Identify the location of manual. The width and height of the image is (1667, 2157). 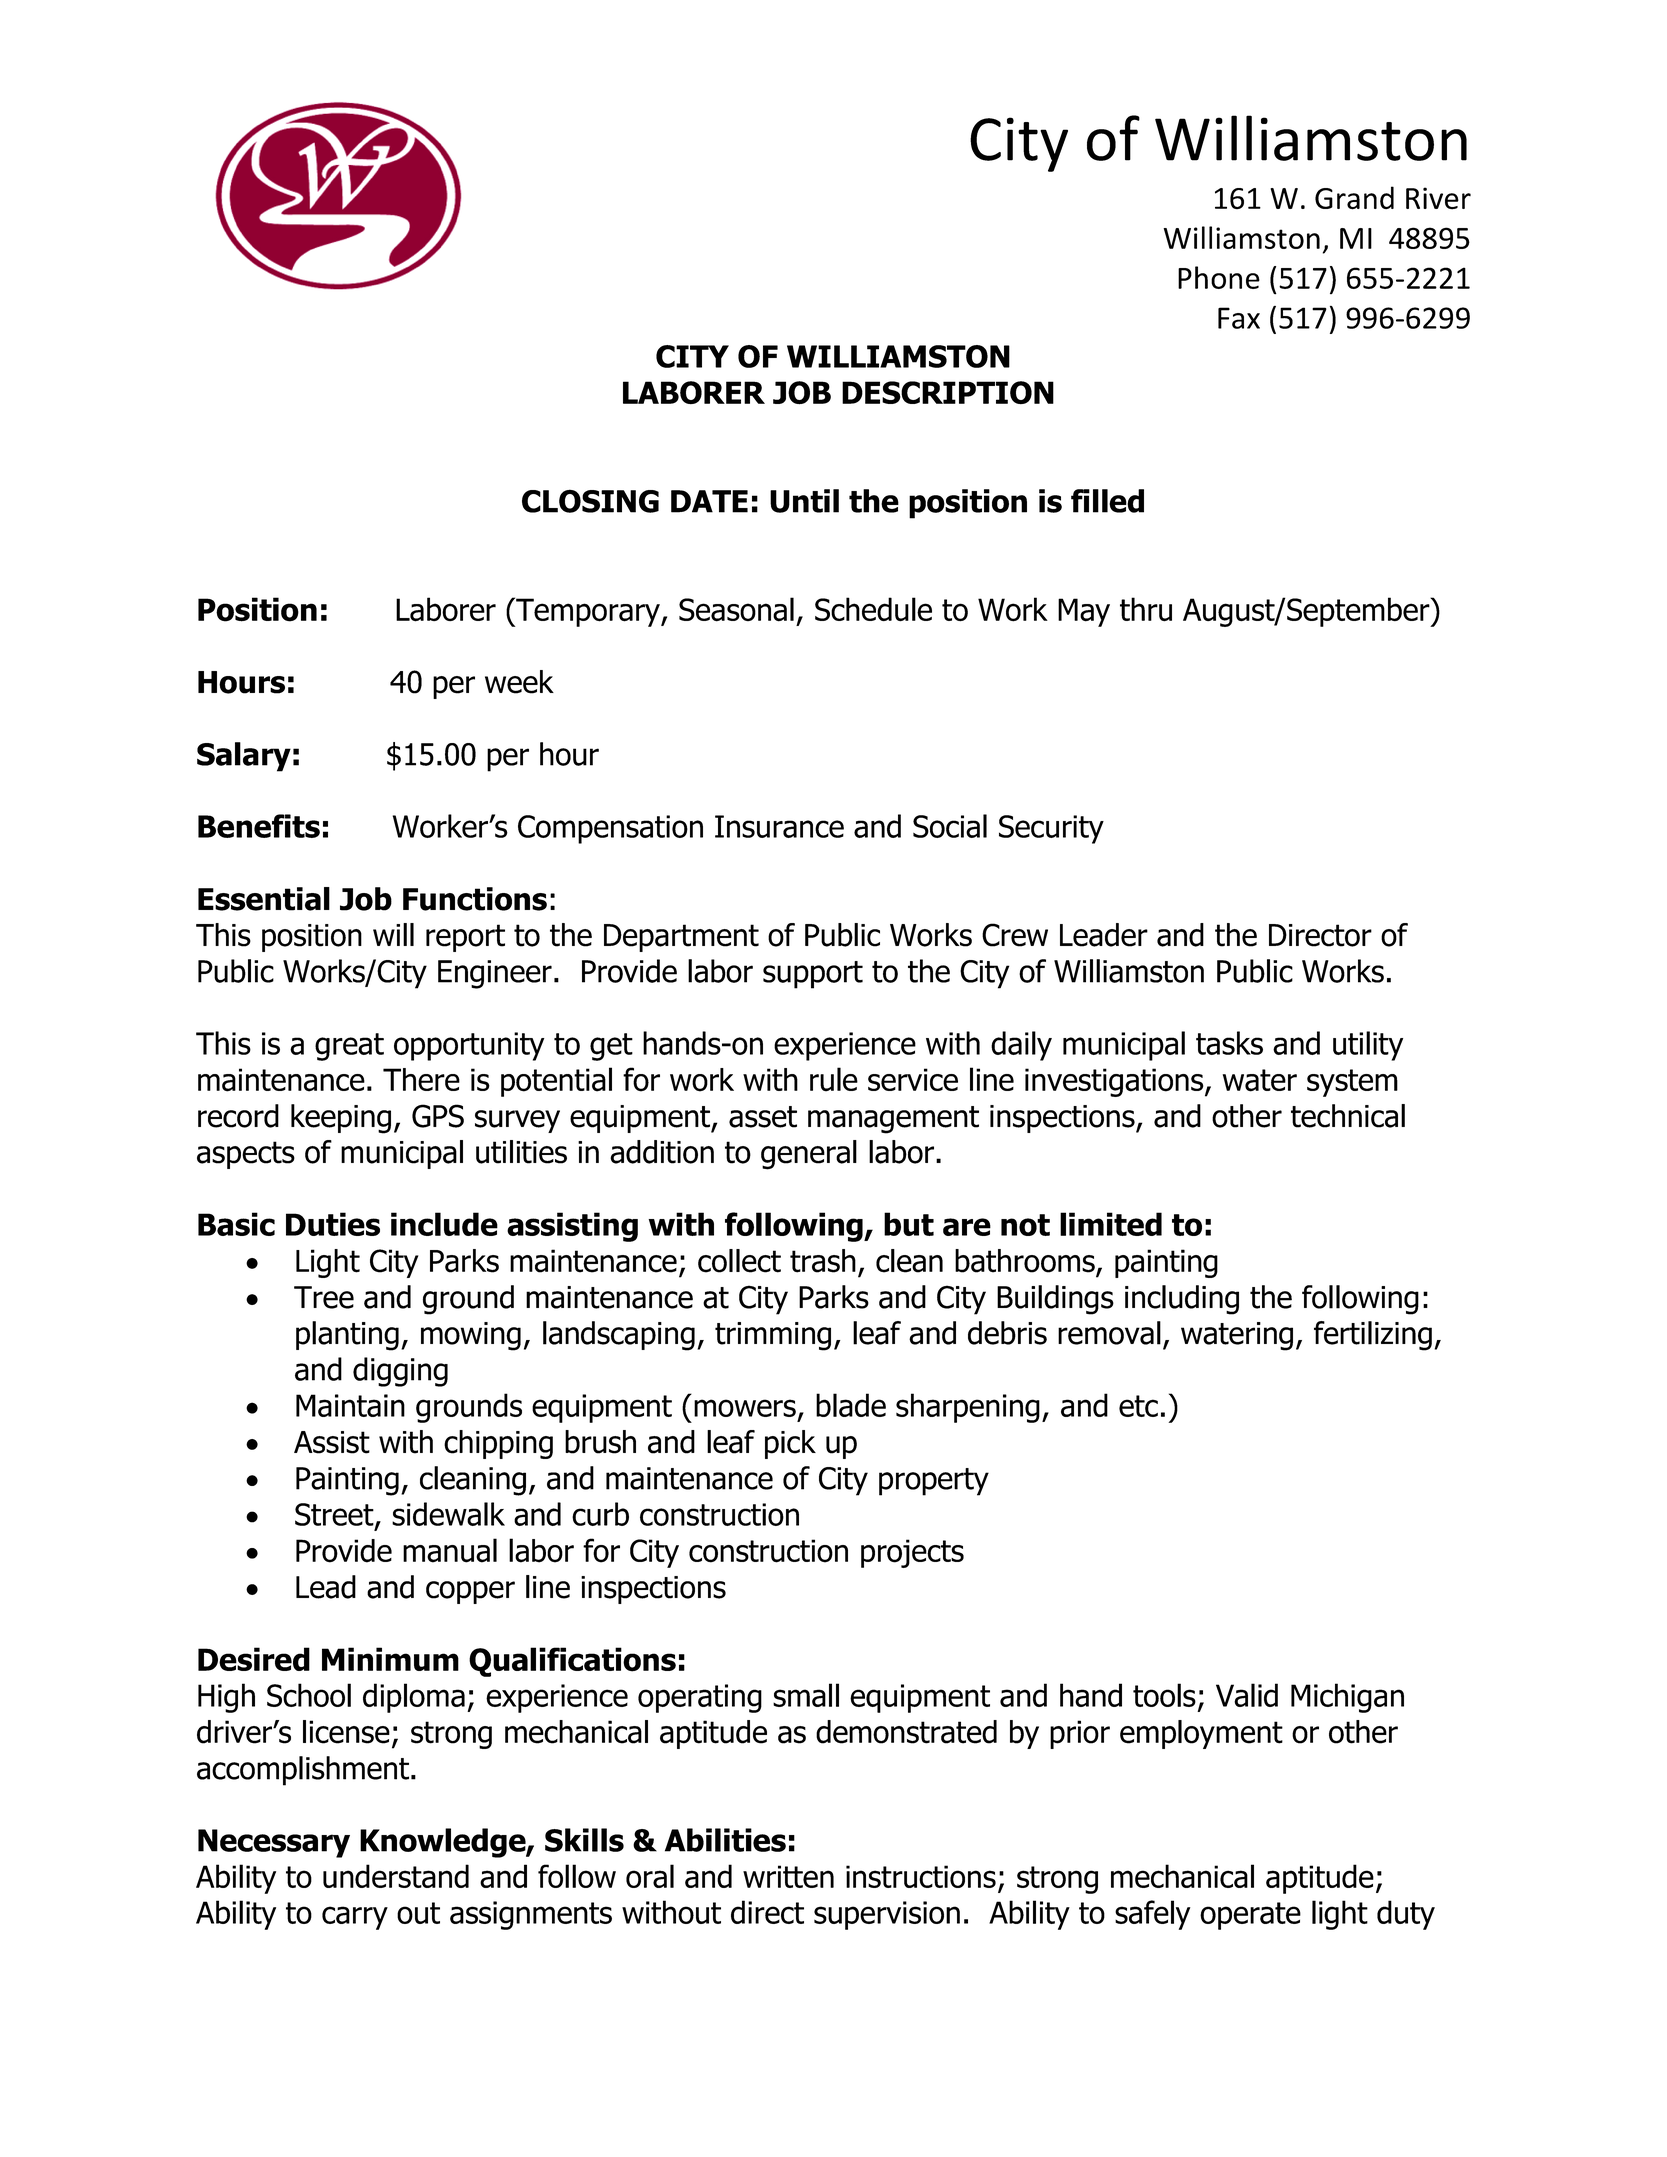
(450, 1550).
